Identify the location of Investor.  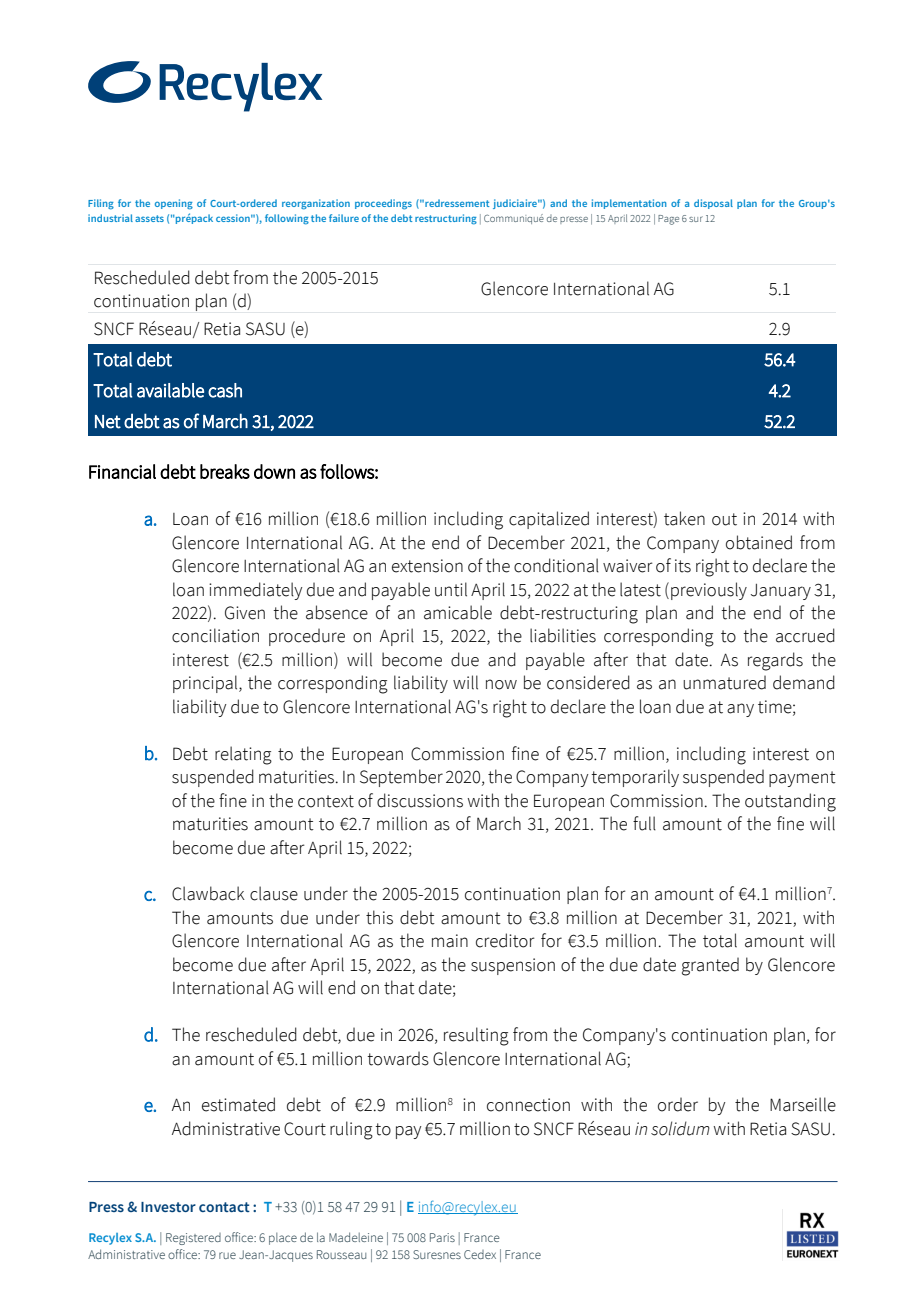
(168, 1207).
